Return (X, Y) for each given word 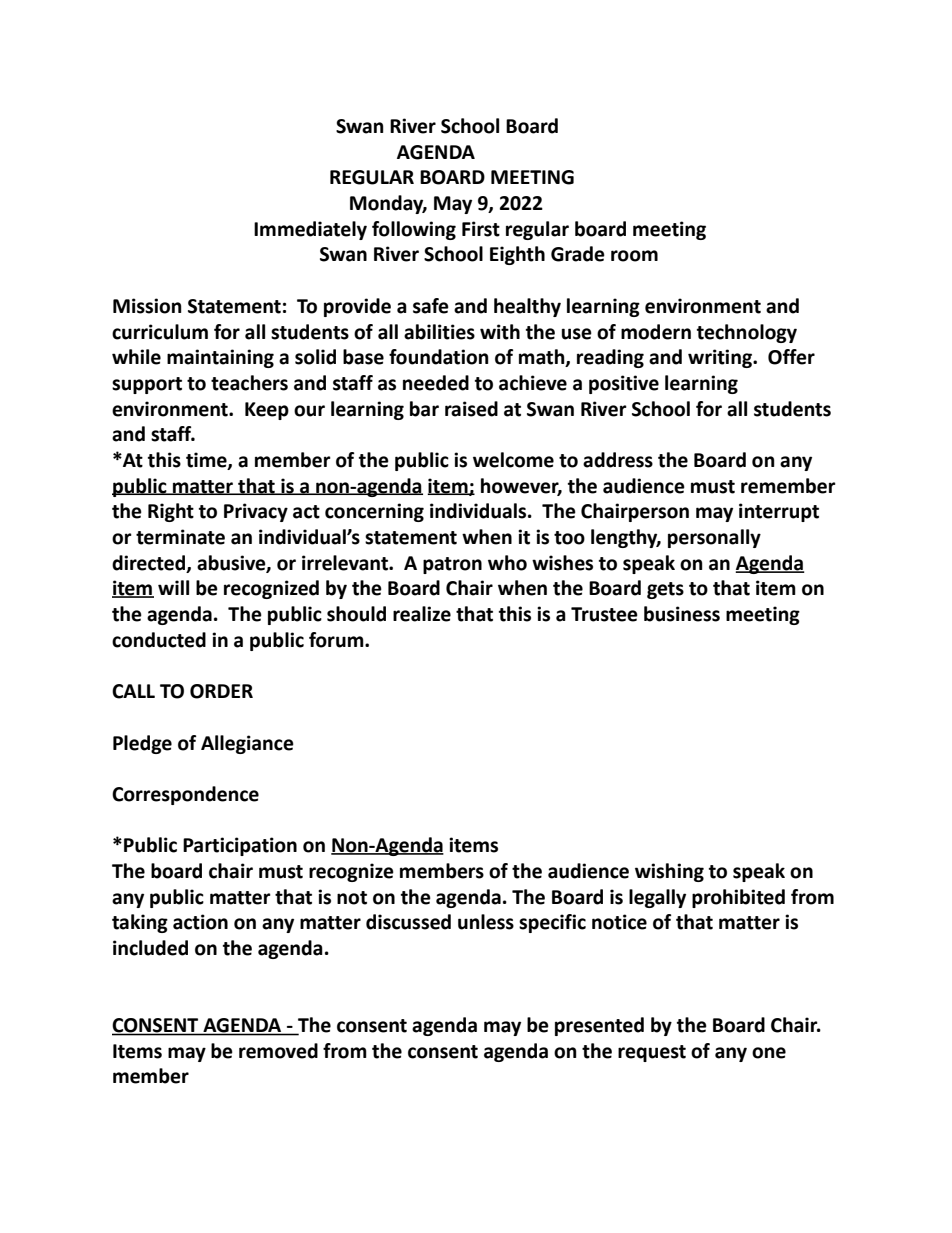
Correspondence (185, 795)
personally (714, 538)
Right (171, 512)
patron (452, 565)
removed (278, 1051)
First (481, 229)
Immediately (310, 230)
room (634, 256)
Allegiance (247, 744)
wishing (669, 872)
